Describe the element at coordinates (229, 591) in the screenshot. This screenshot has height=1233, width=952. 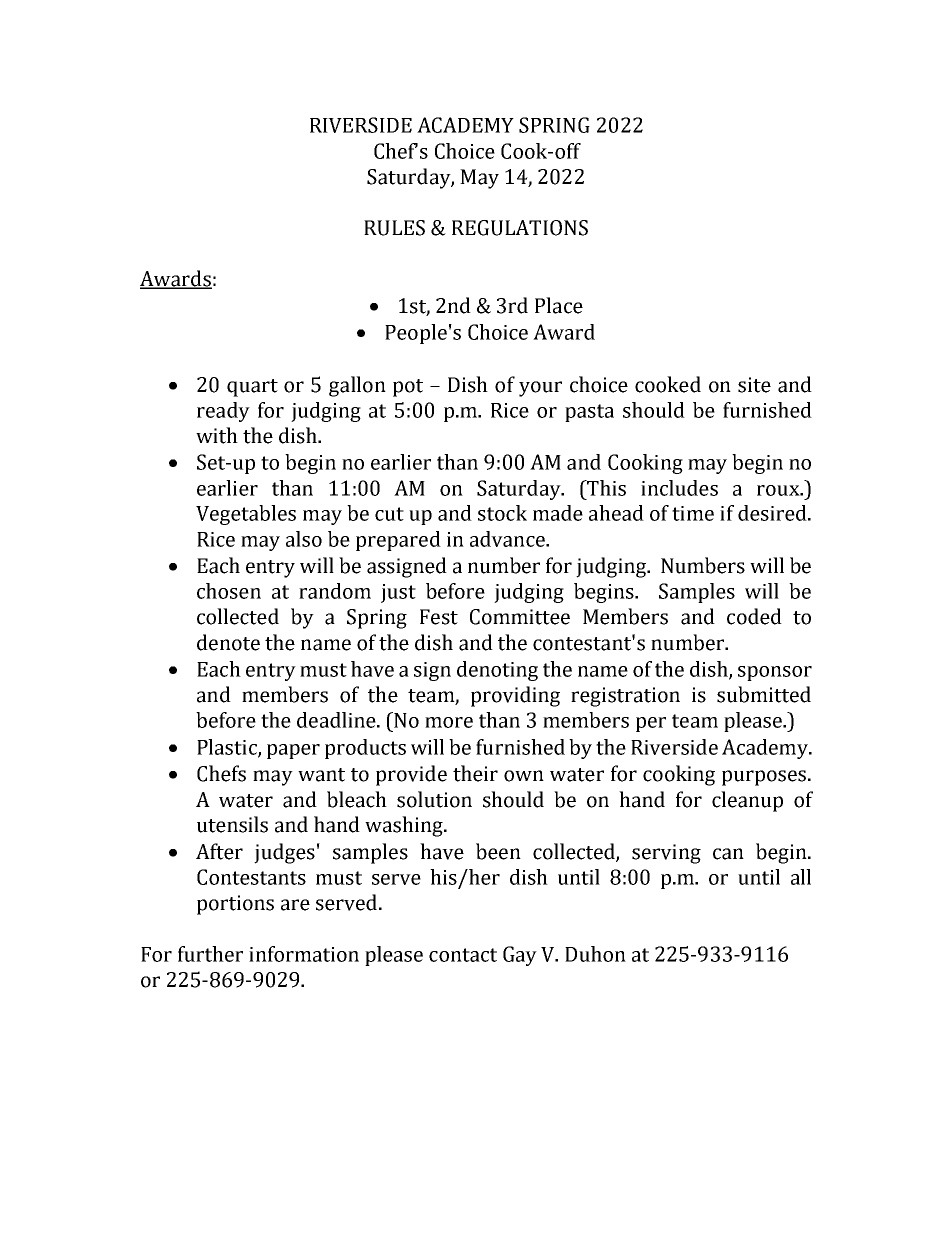
I see `chosen` at that location.
